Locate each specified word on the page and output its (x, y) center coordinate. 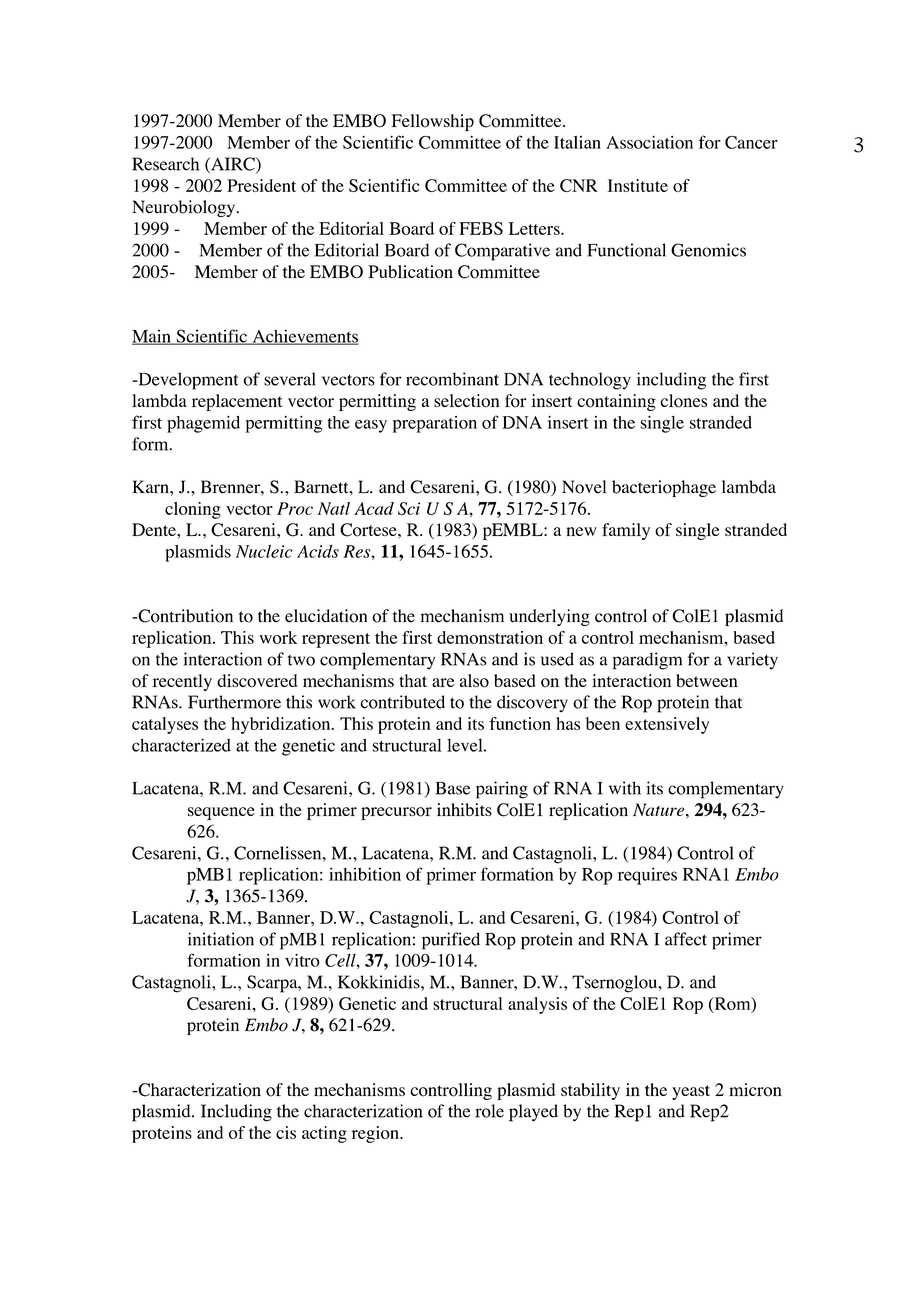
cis (286, 1132)
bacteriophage (664, 488)
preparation (435, 424)
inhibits (464, 809)
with (625, 788)
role (489, 1111)
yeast (691, 1092)
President (261, 185)
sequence (221, 813)
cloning (193, 510)
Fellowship (432, 122)
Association (649, 142)
